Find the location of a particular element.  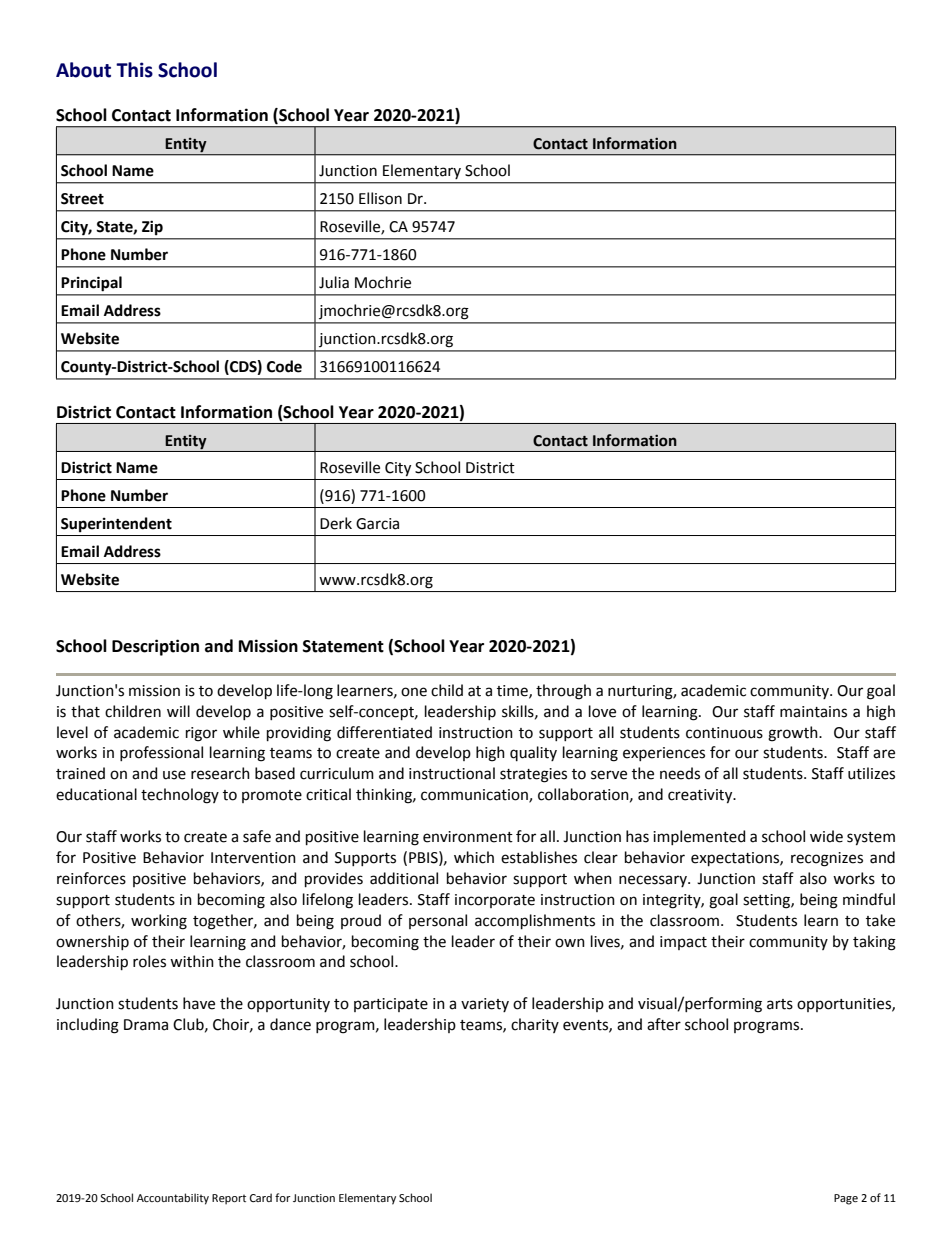

maintains is located at coordinates (813, 712).
